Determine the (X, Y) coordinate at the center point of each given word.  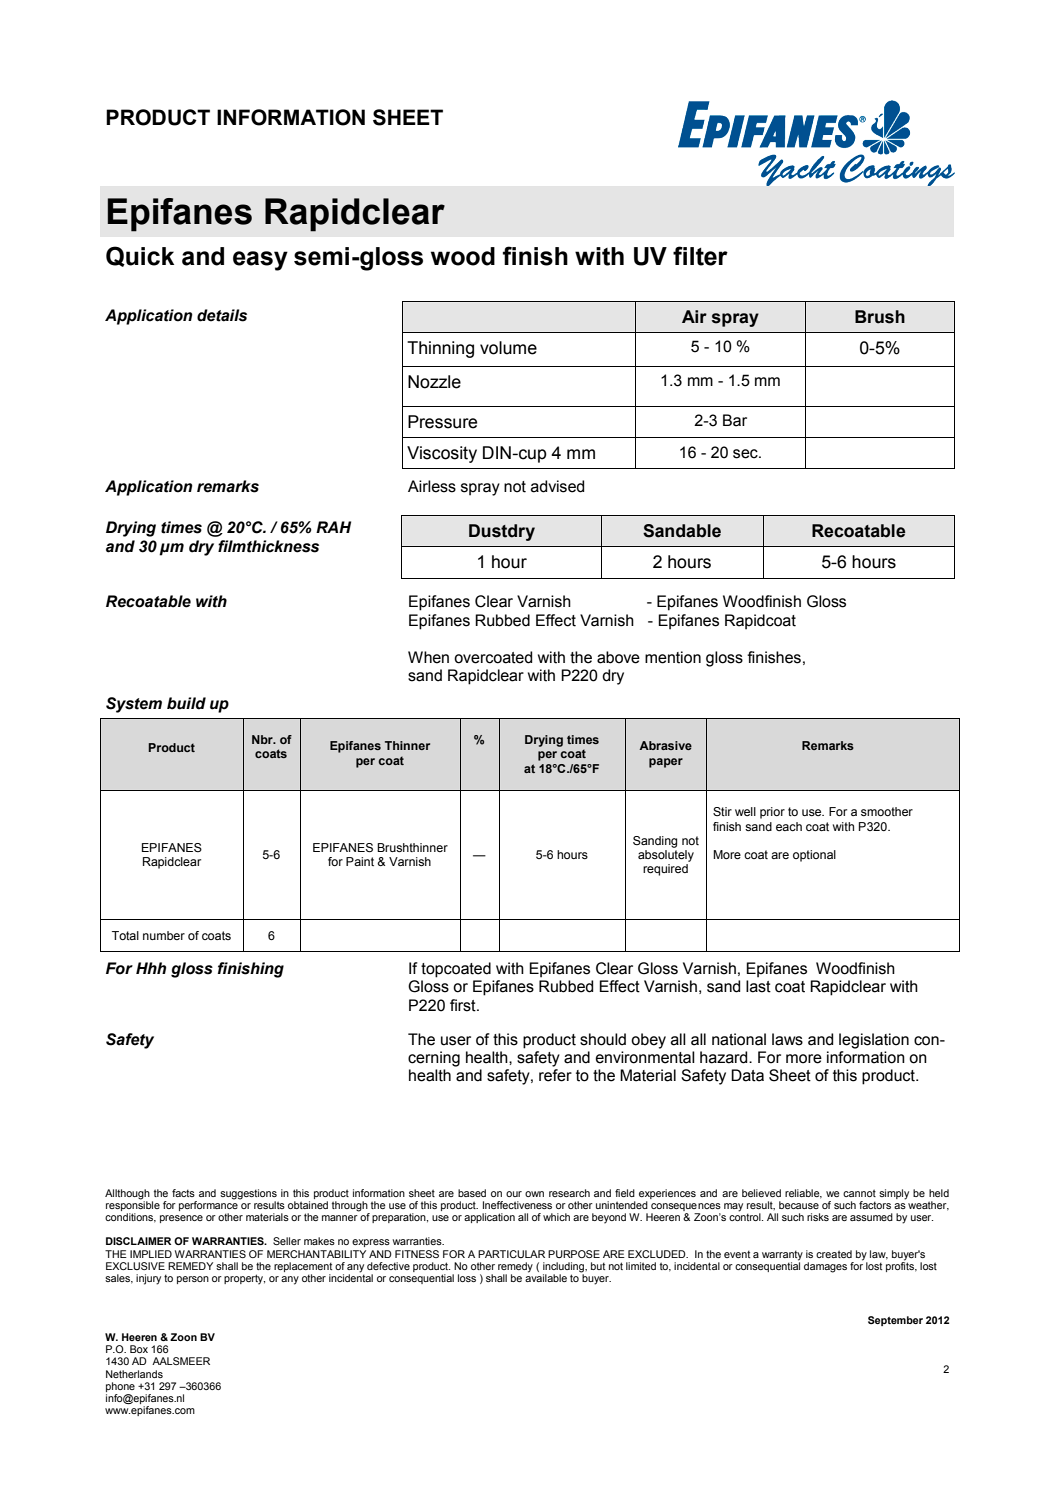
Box (139, 1349)
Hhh (151, 968)
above (618, 657)
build (186, 703)
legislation (874, 1041)
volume (508, 348)
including (564, 1268)
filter (700, 256)
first (464, 1005)
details (222, 315)
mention (673, 657)
